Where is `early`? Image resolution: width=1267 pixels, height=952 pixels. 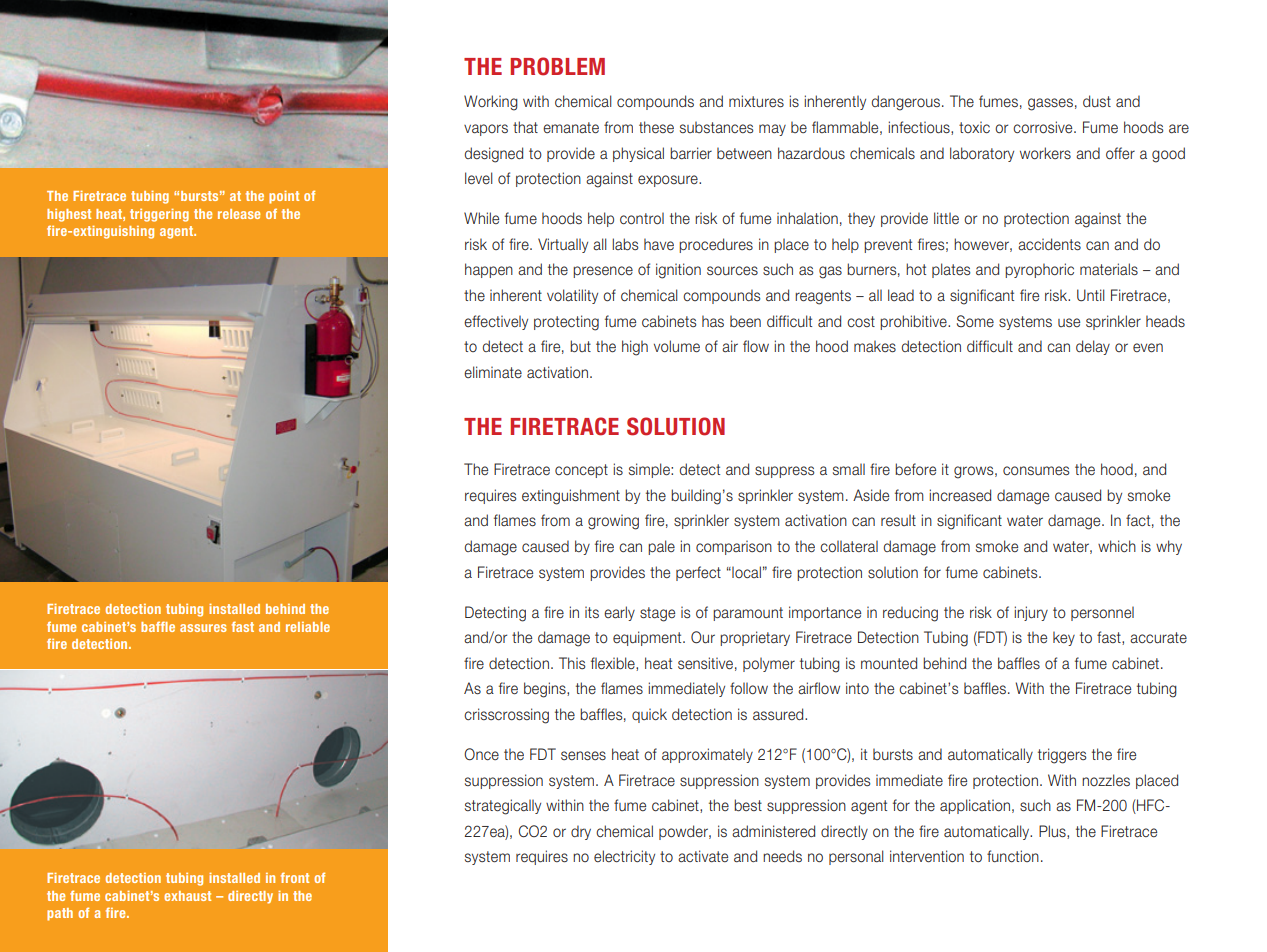
early is located at coordinates (619, 613).
